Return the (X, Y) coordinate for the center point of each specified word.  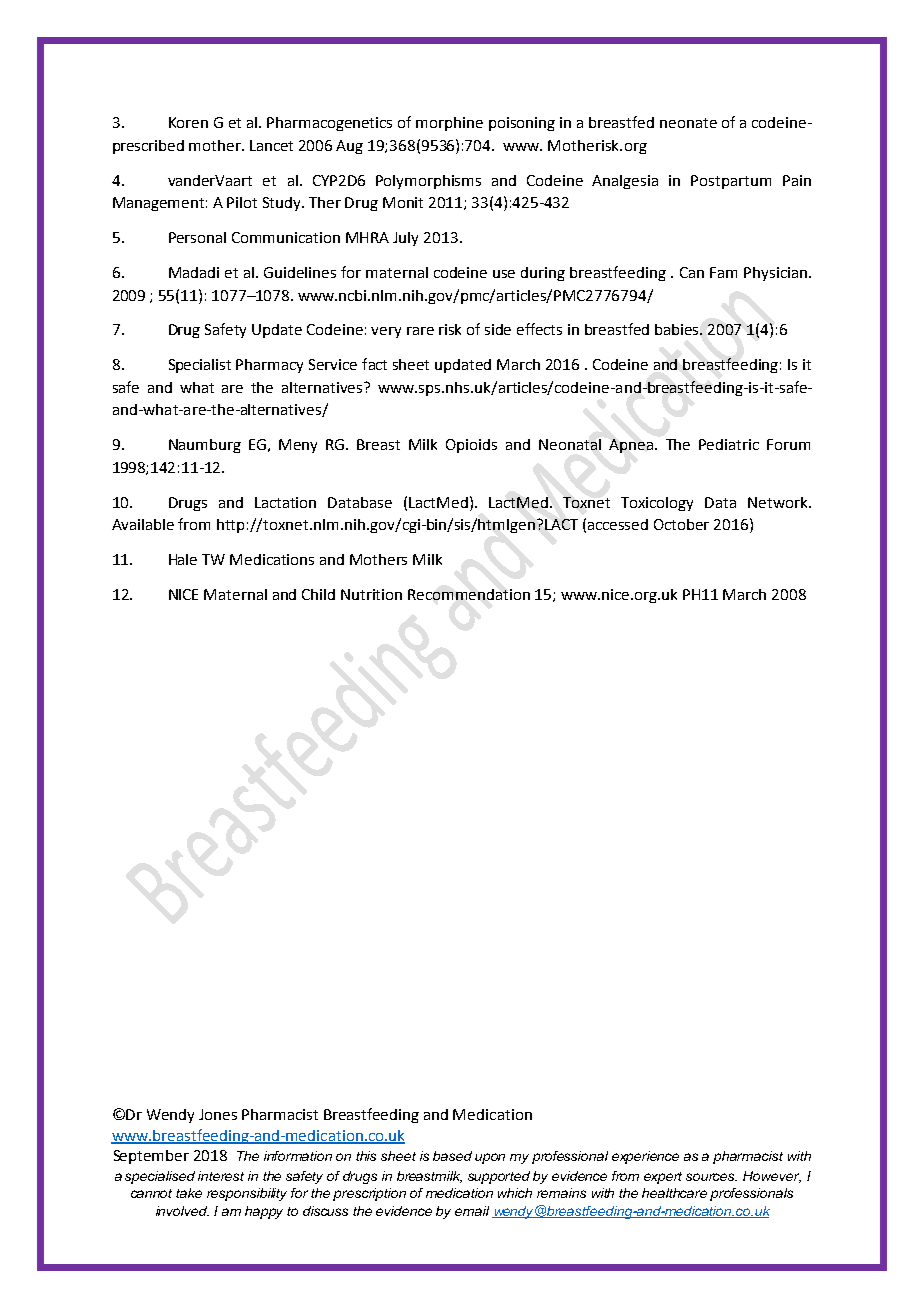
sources (711, 1177)
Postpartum (731, 182)
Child (318, 594)
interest (221, 1176)
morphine (449, 124)
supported (499, 1177)
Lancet (271, 145)
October (681, 524)
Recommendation (469, 594)
